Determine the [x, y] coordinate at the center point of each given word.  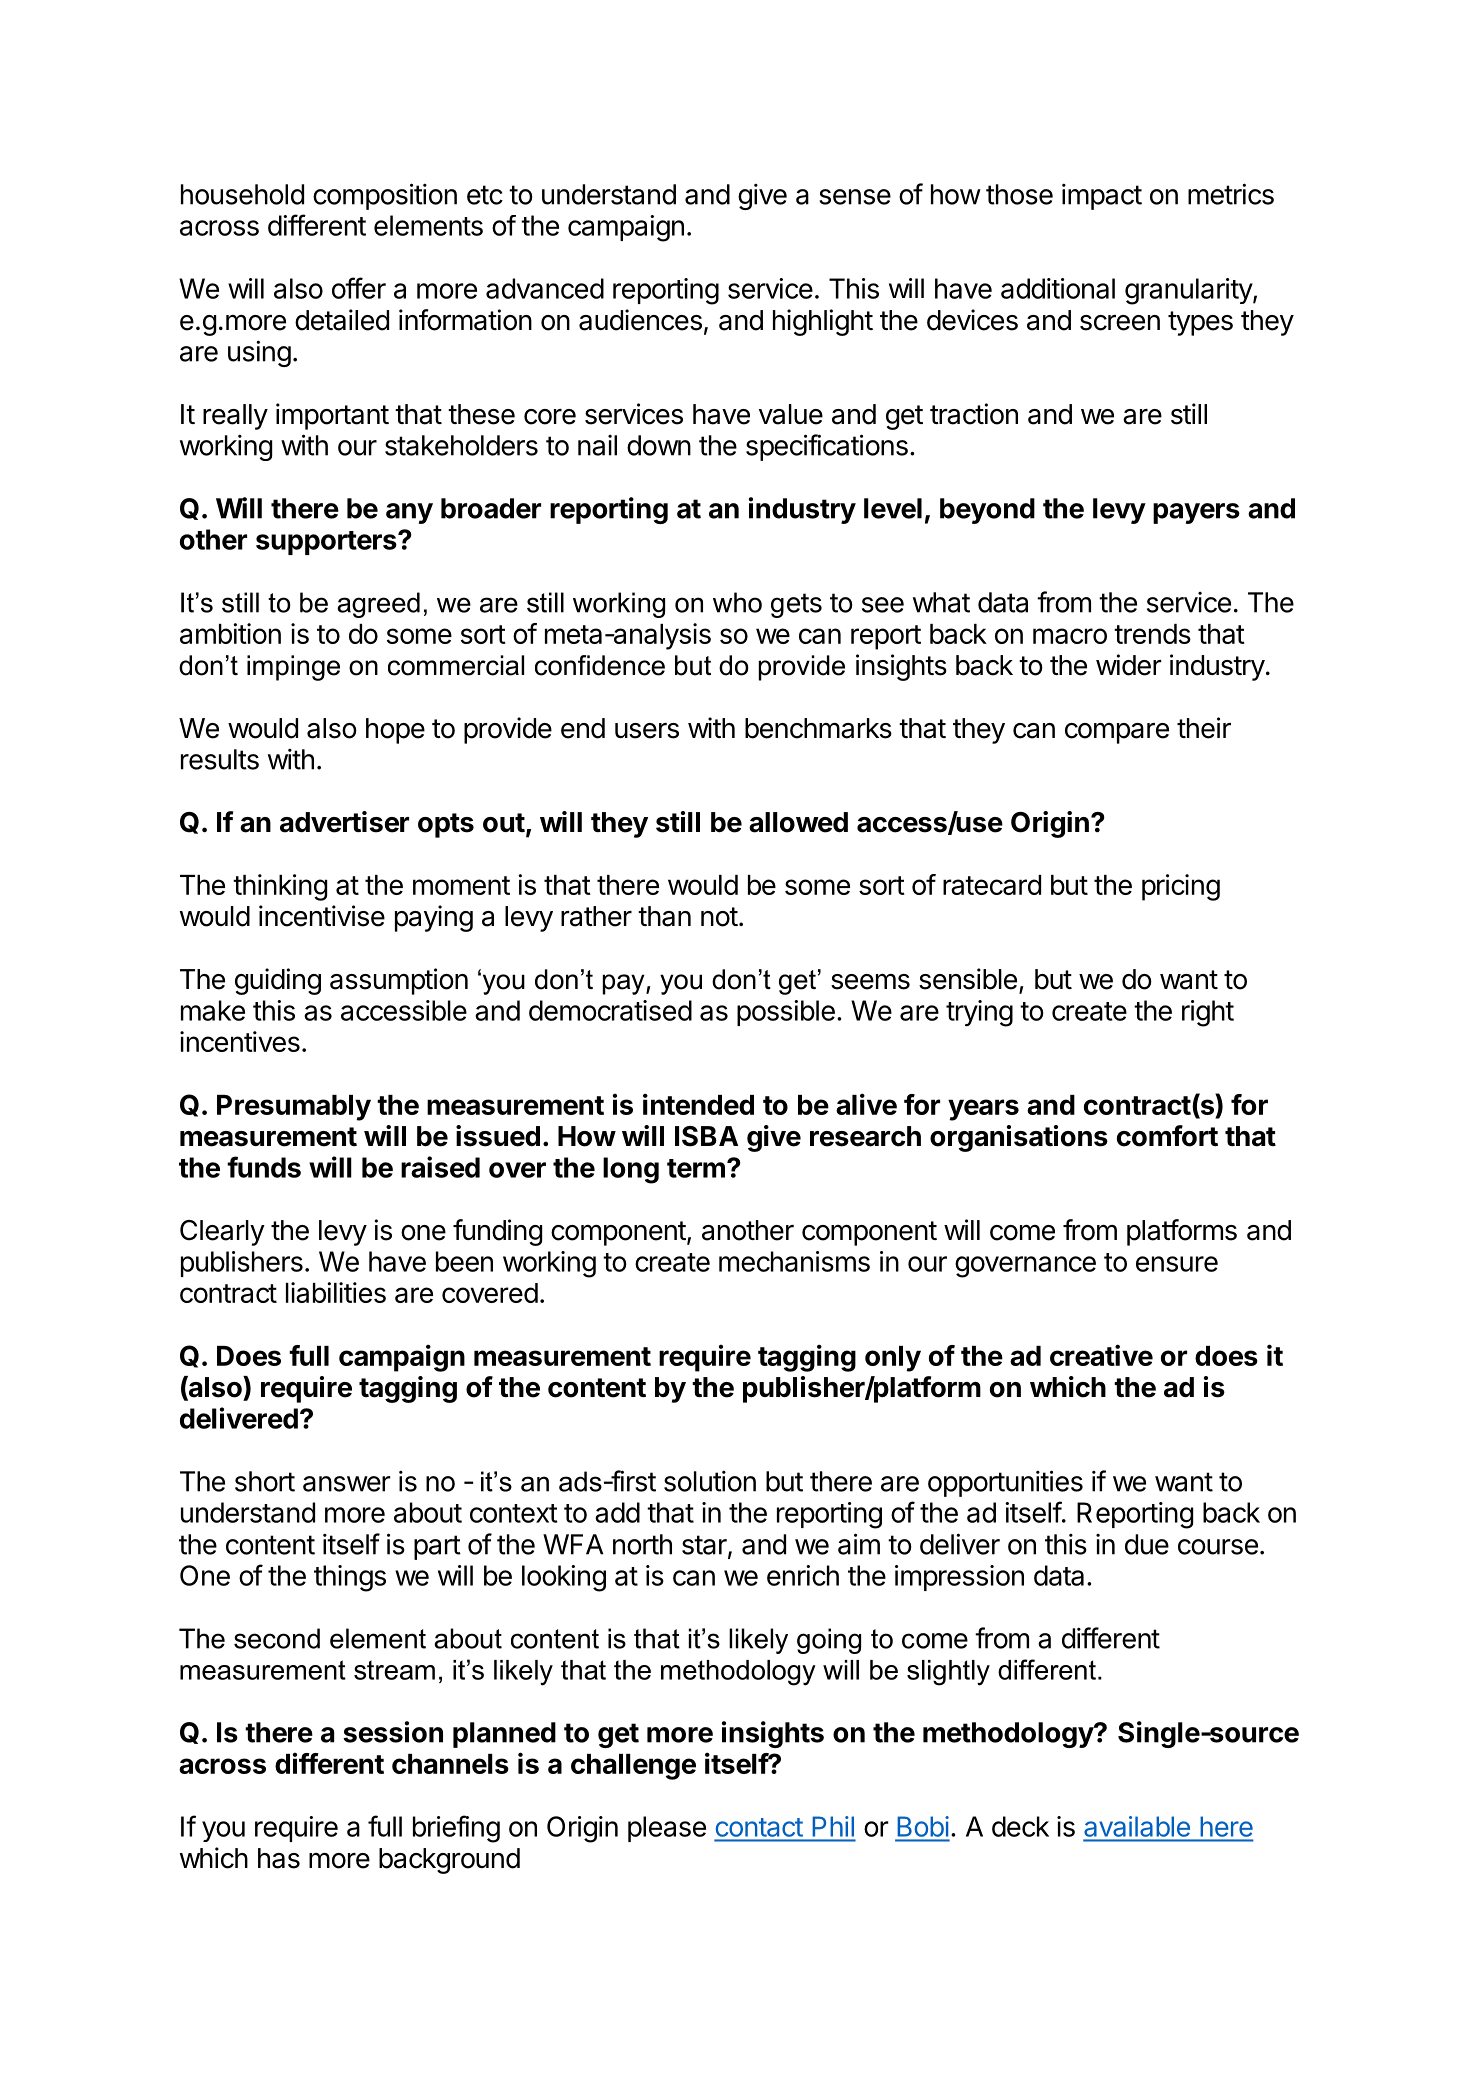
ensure [1177, 1264]
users [647, 731]
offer [359, 288]
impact [1102, 197]
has [279, 1858]
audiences [640, 320]
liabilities [336, 1292]
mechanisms [794, 1261]
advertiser [344, 822]
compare [1117, 733]
